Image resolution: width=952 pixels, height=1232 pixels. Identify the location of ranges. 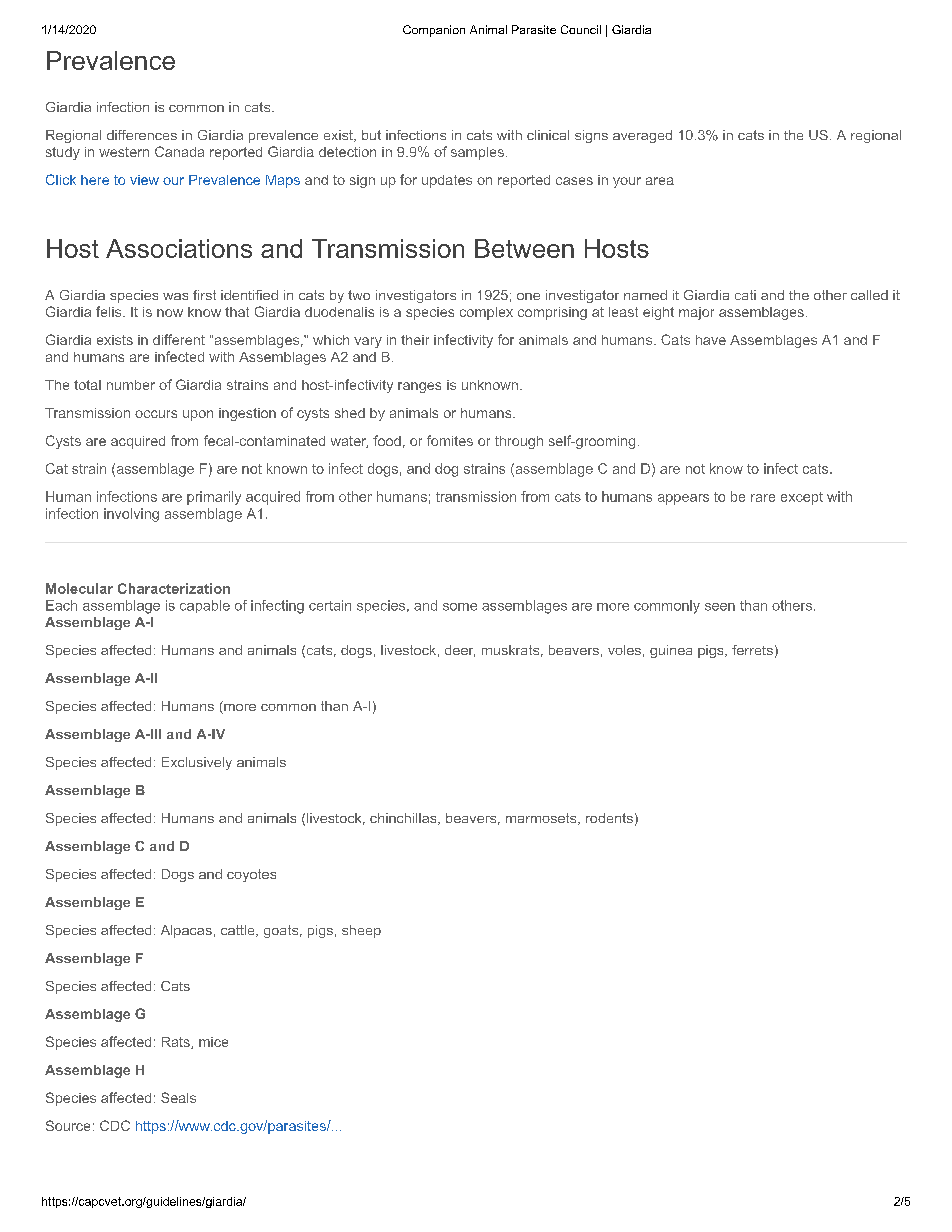
(419, 387).
